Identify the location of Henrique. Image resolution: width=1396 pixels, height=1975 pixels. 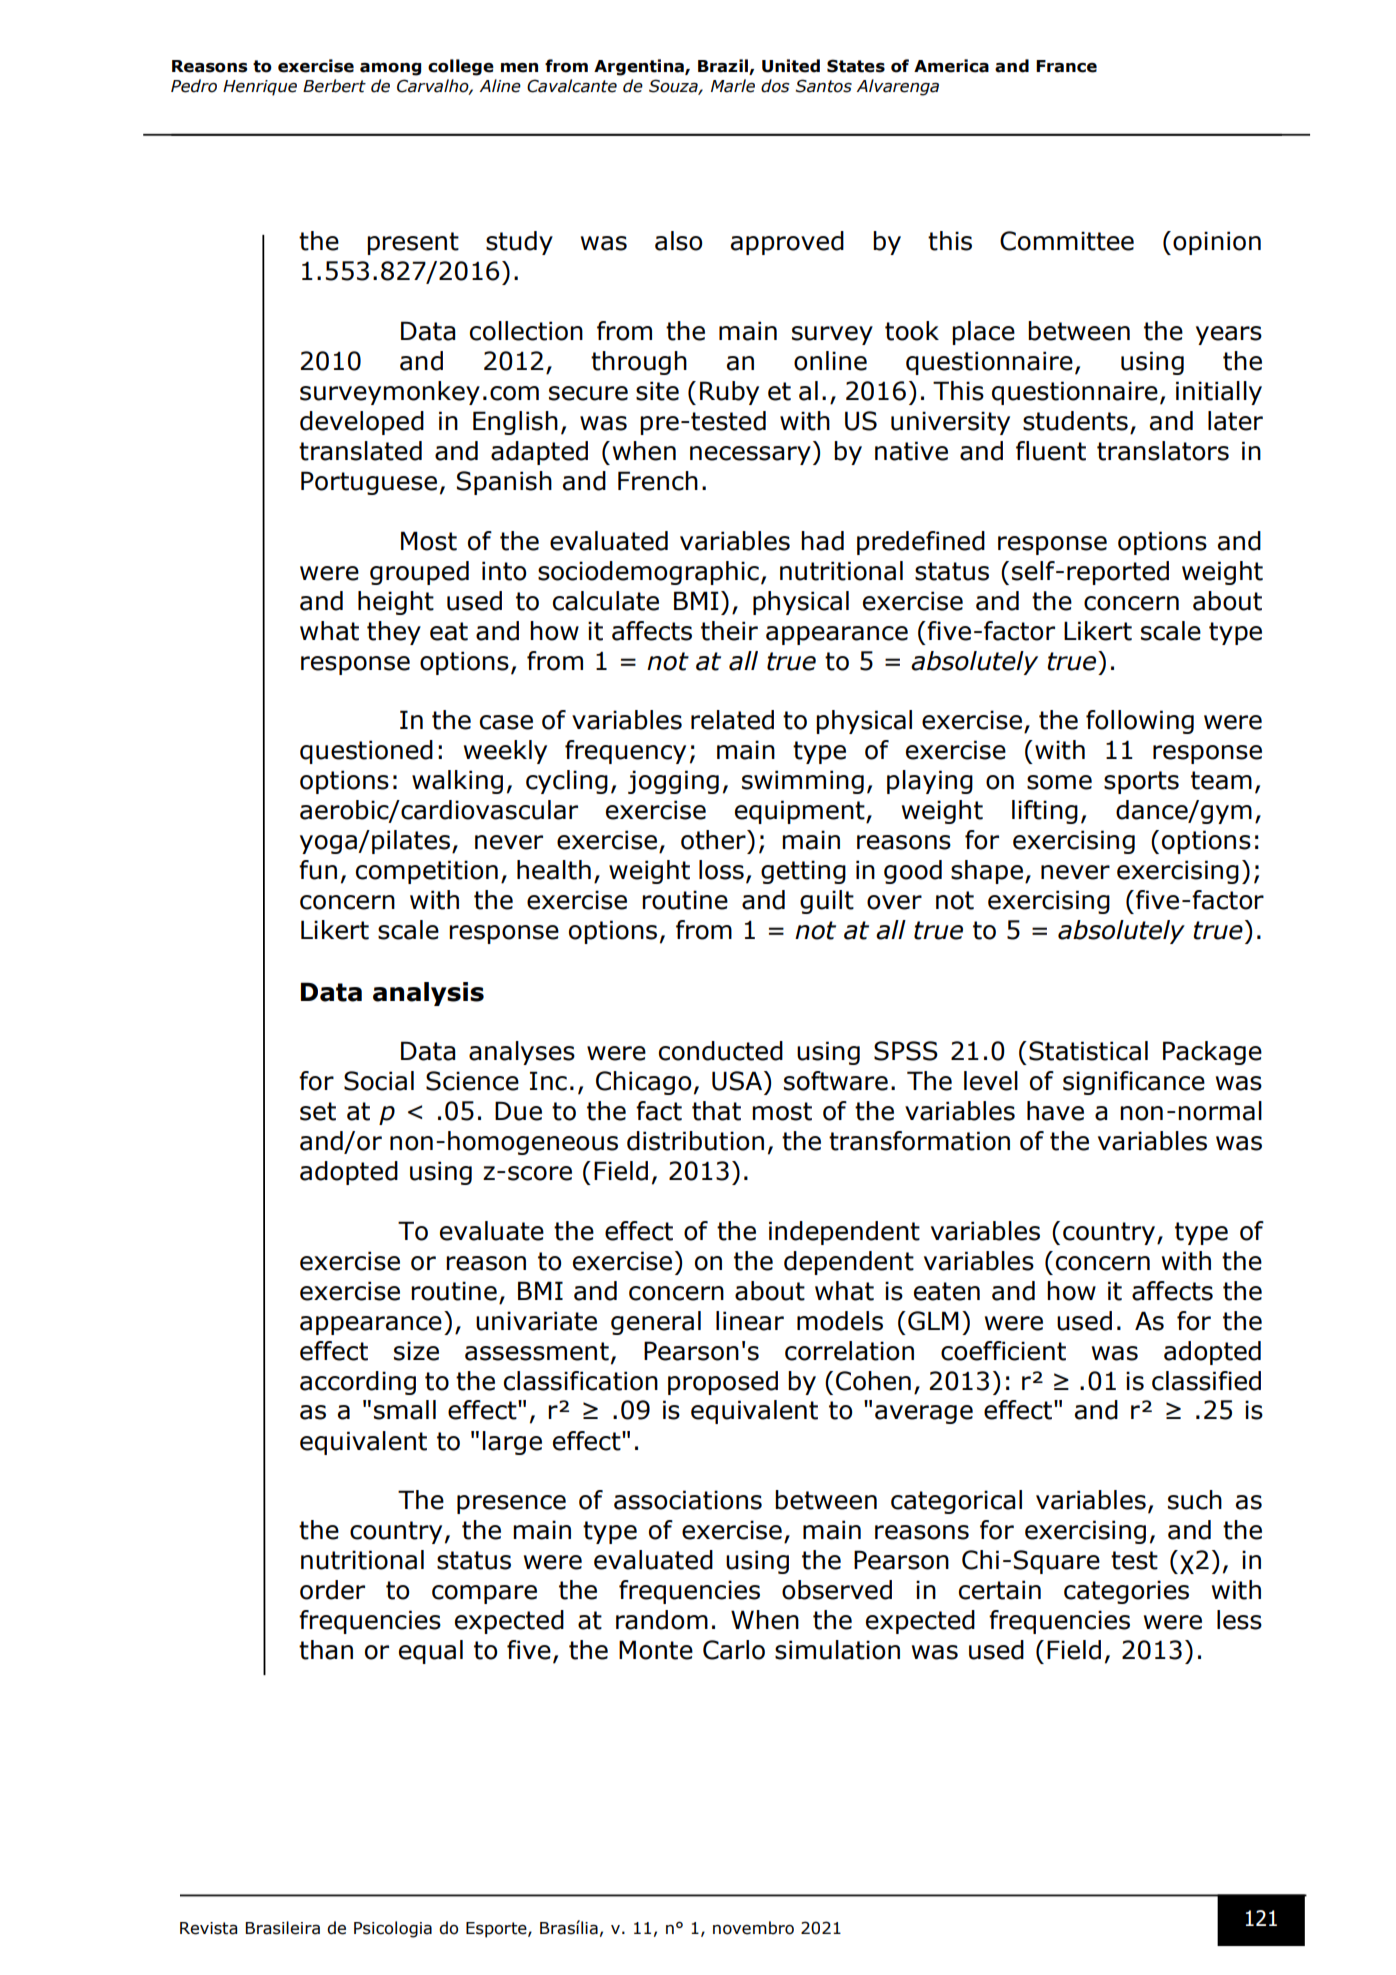
(260, 88).
